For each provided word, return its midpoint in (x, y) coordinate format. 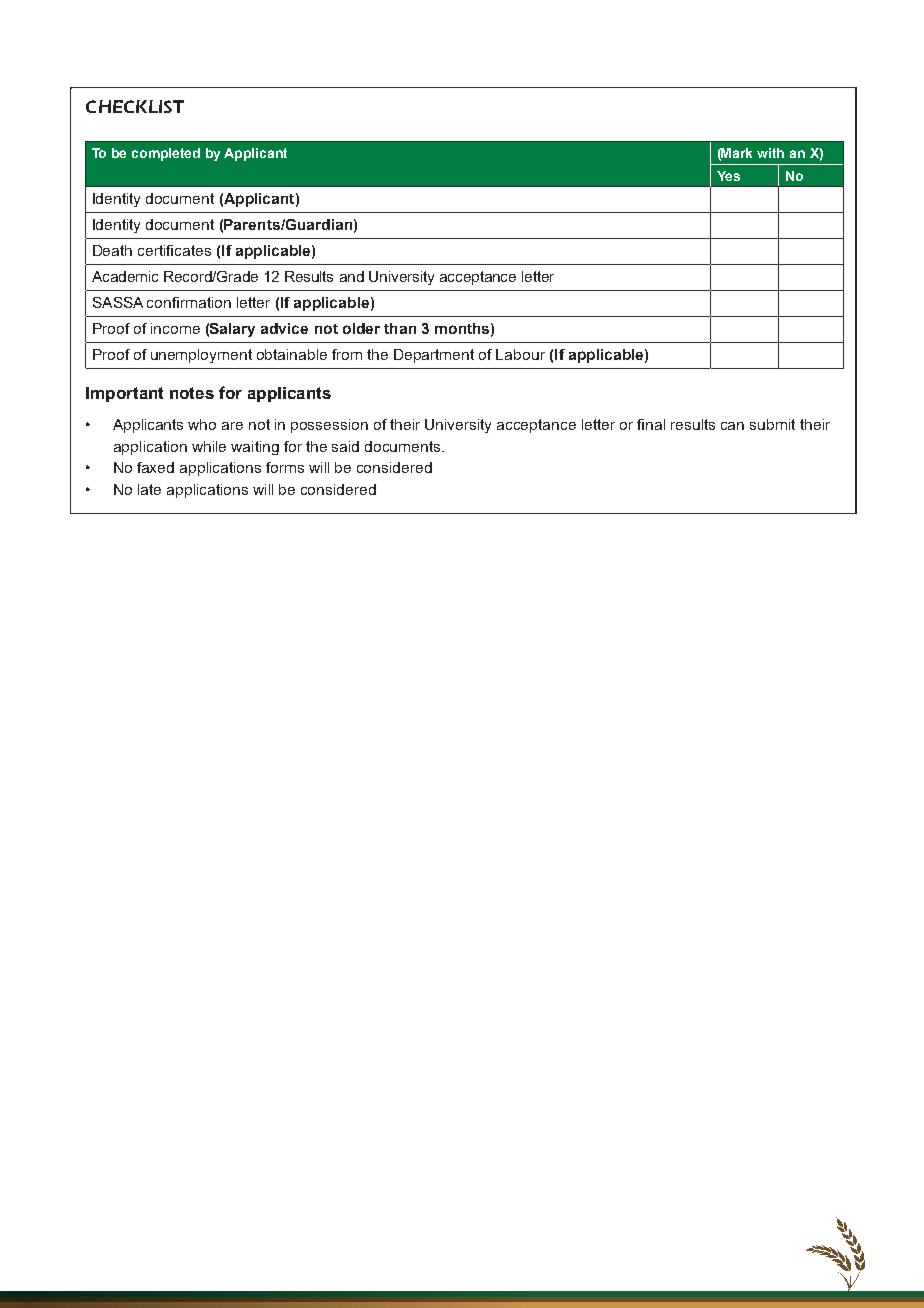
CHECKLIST (135, 106)
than (400, 328)
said (345, 446)
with (770, 153)
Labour (520, 354)
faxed (155, 467)
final (651, 424)
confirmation (189, 302)
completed (166, 154)
